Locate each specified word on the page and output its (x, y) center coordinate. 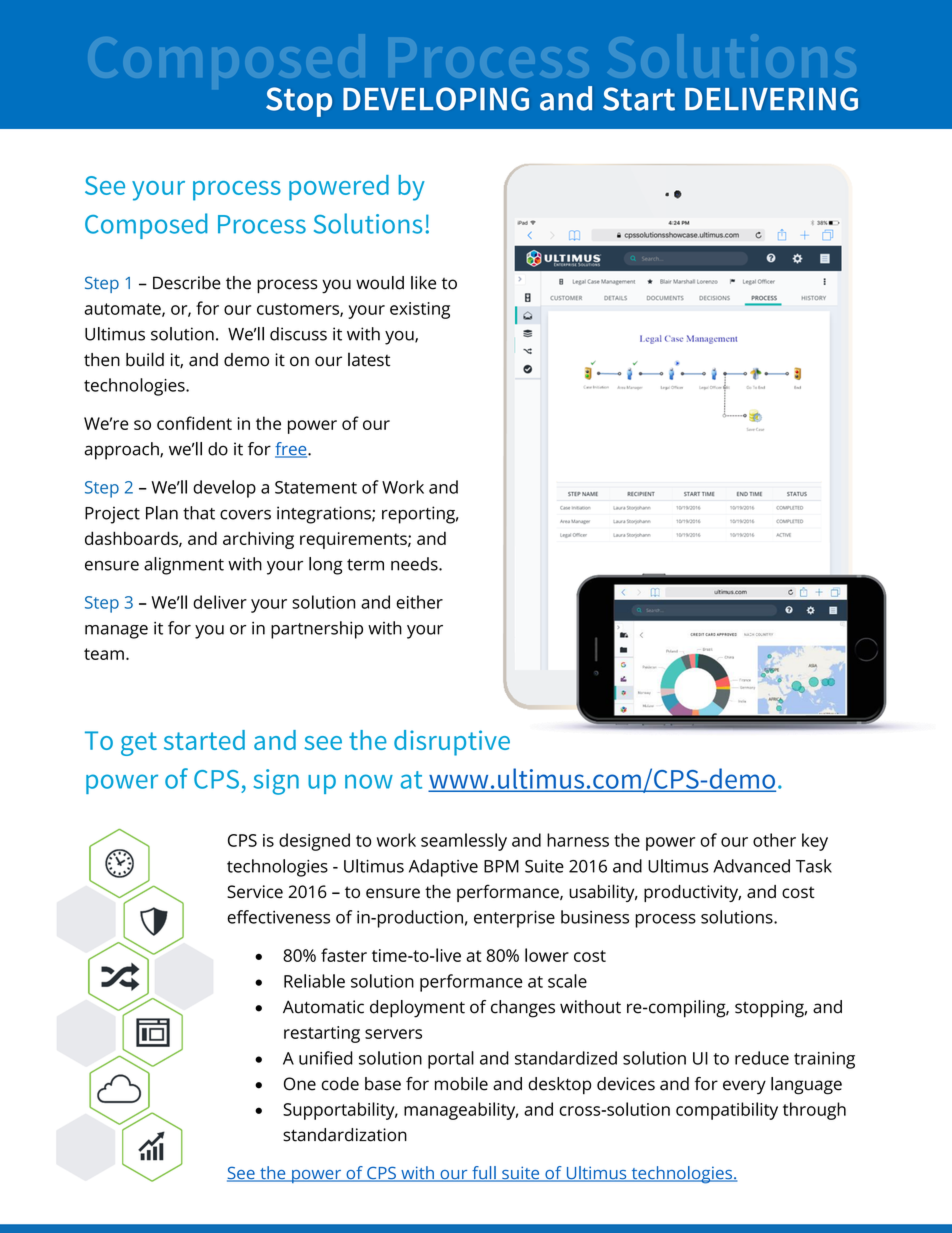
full (484, 1174)
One (300, 1084)
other (774, 840)
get (139, 744)
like (423, 283)
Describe (187, 283)
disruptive (452, 743)
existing (420, 310)
